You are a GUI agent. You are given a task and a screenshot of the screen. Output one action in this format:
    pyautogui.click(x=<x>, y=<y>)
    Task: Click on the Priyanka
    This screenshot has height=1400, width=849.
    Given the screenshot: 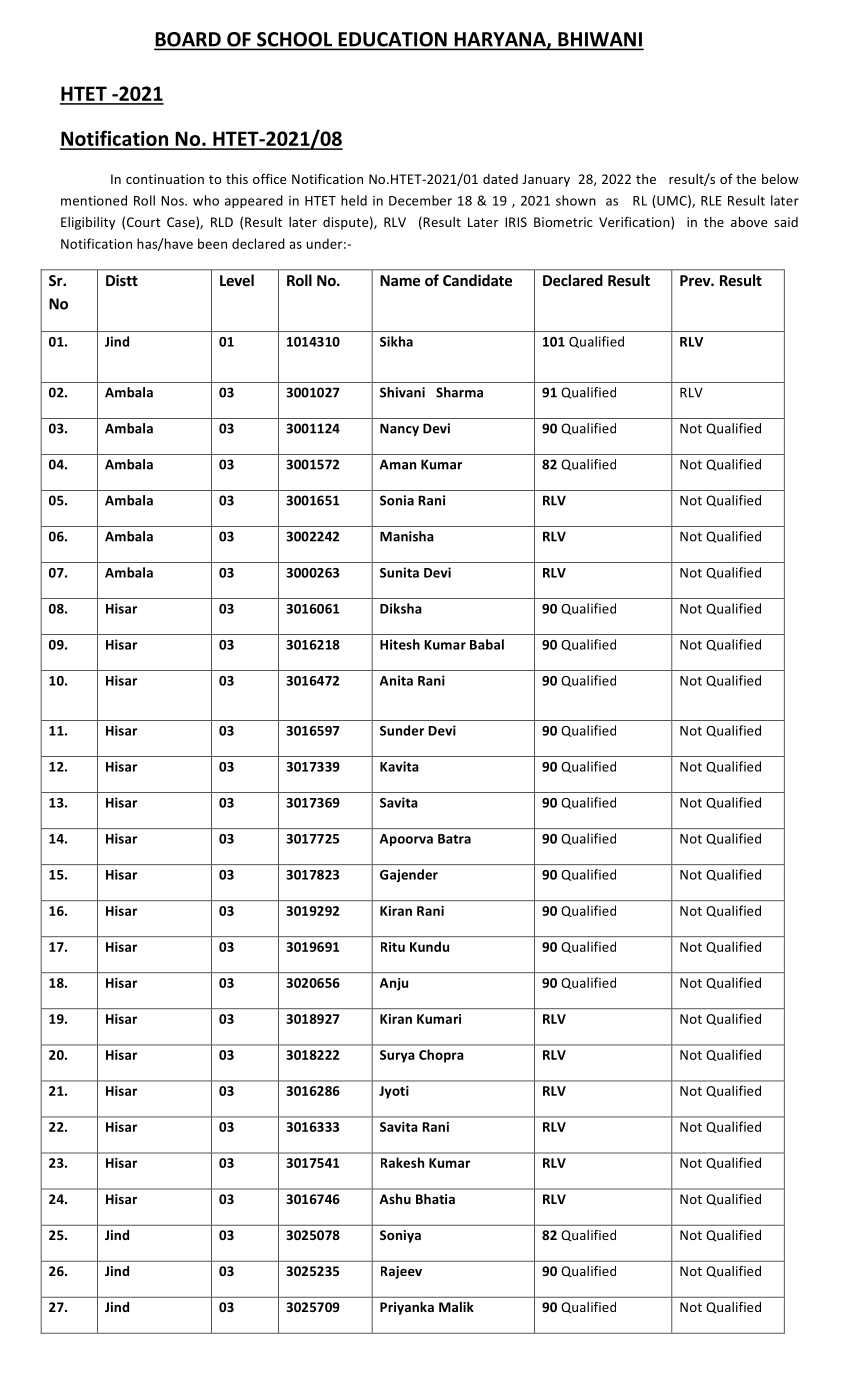 What is the action you would take?
    pyautogui.click(x=407, y=1308)
